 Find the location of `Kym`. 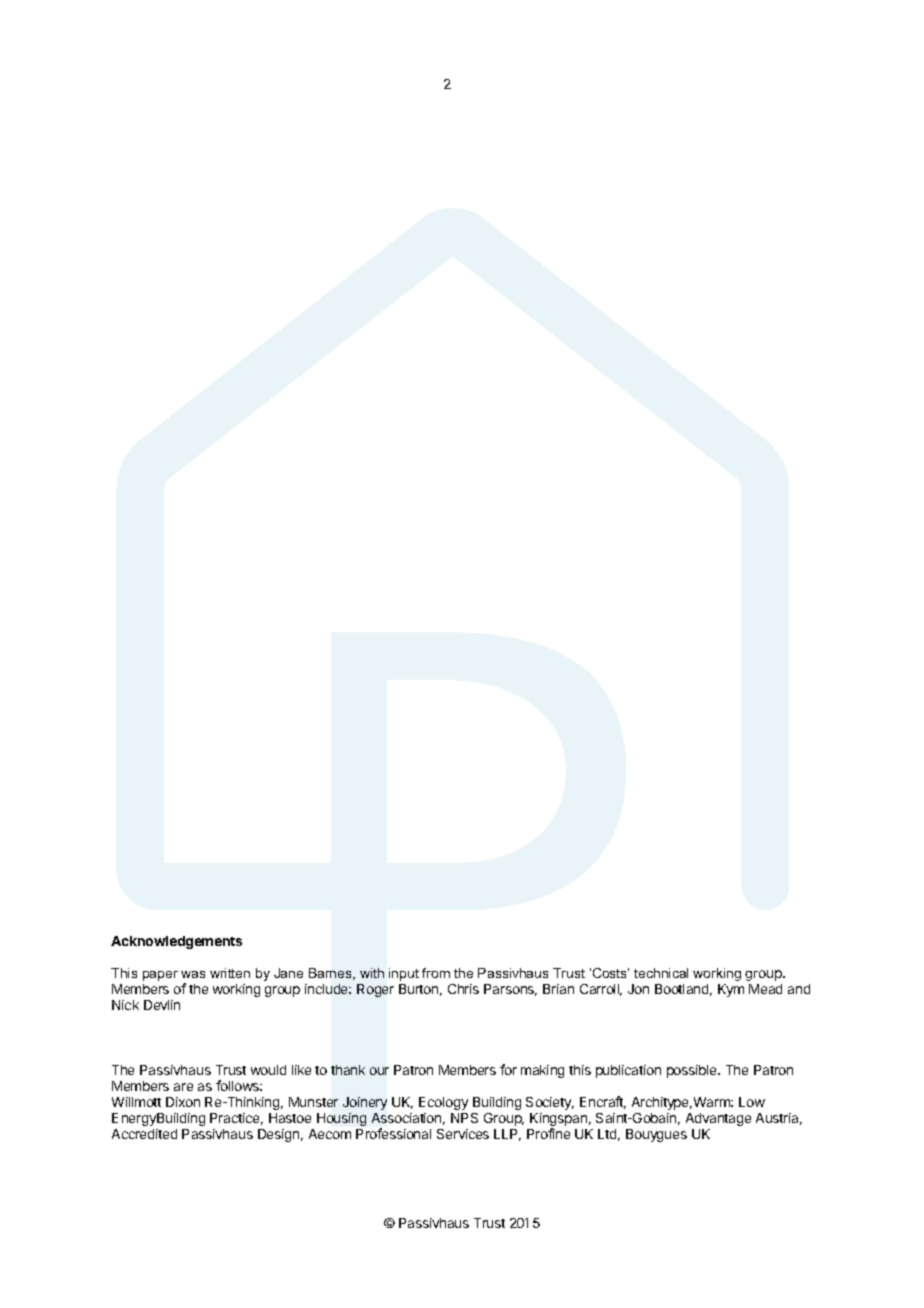

Kym is located at coordinates (731, 990).
